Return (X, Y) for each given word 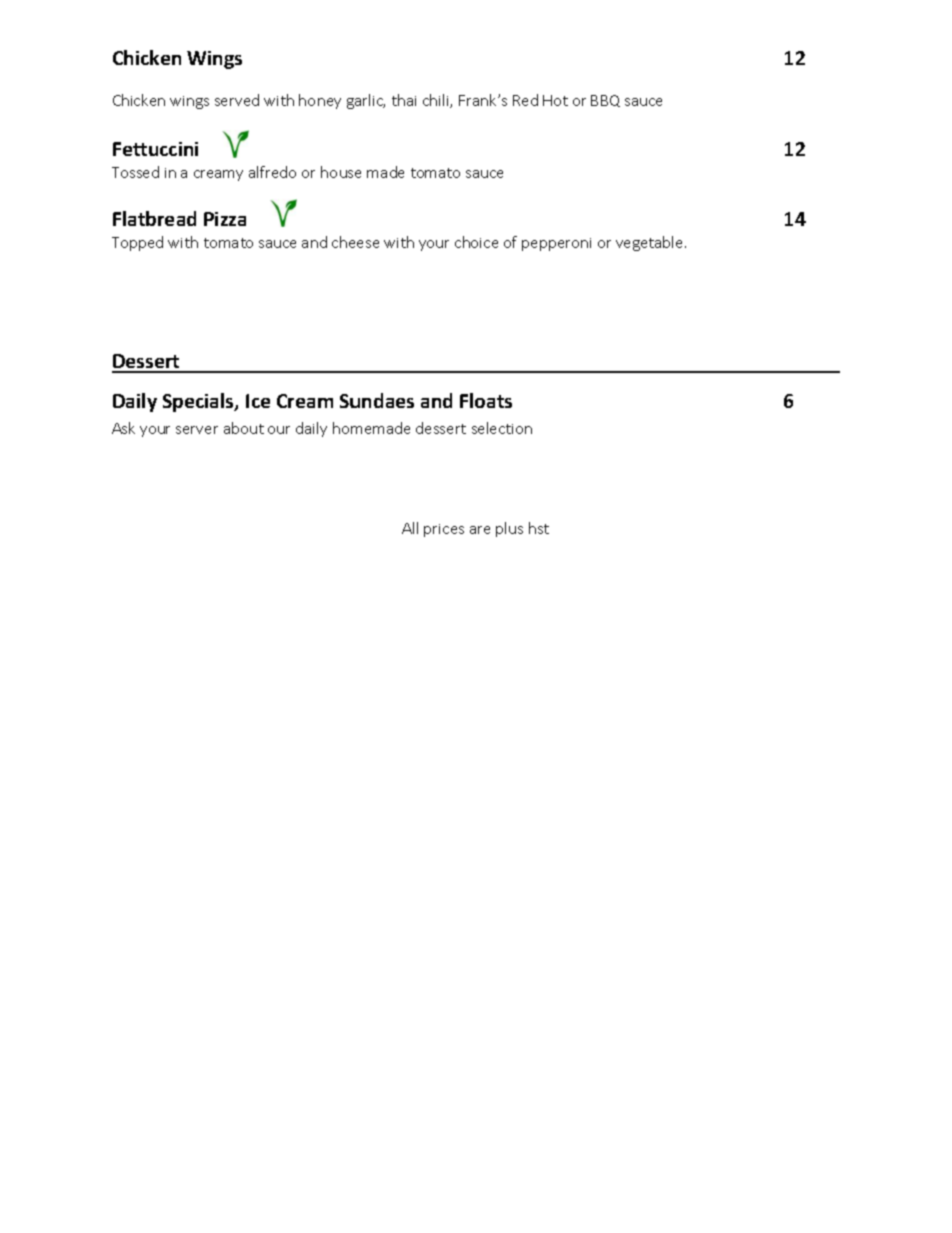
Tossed (135, 172)
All (410, 528)
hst (539, 528)
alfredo (272, 172)
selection (502, 428)
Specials (199, 402)
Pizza (225, 219)
